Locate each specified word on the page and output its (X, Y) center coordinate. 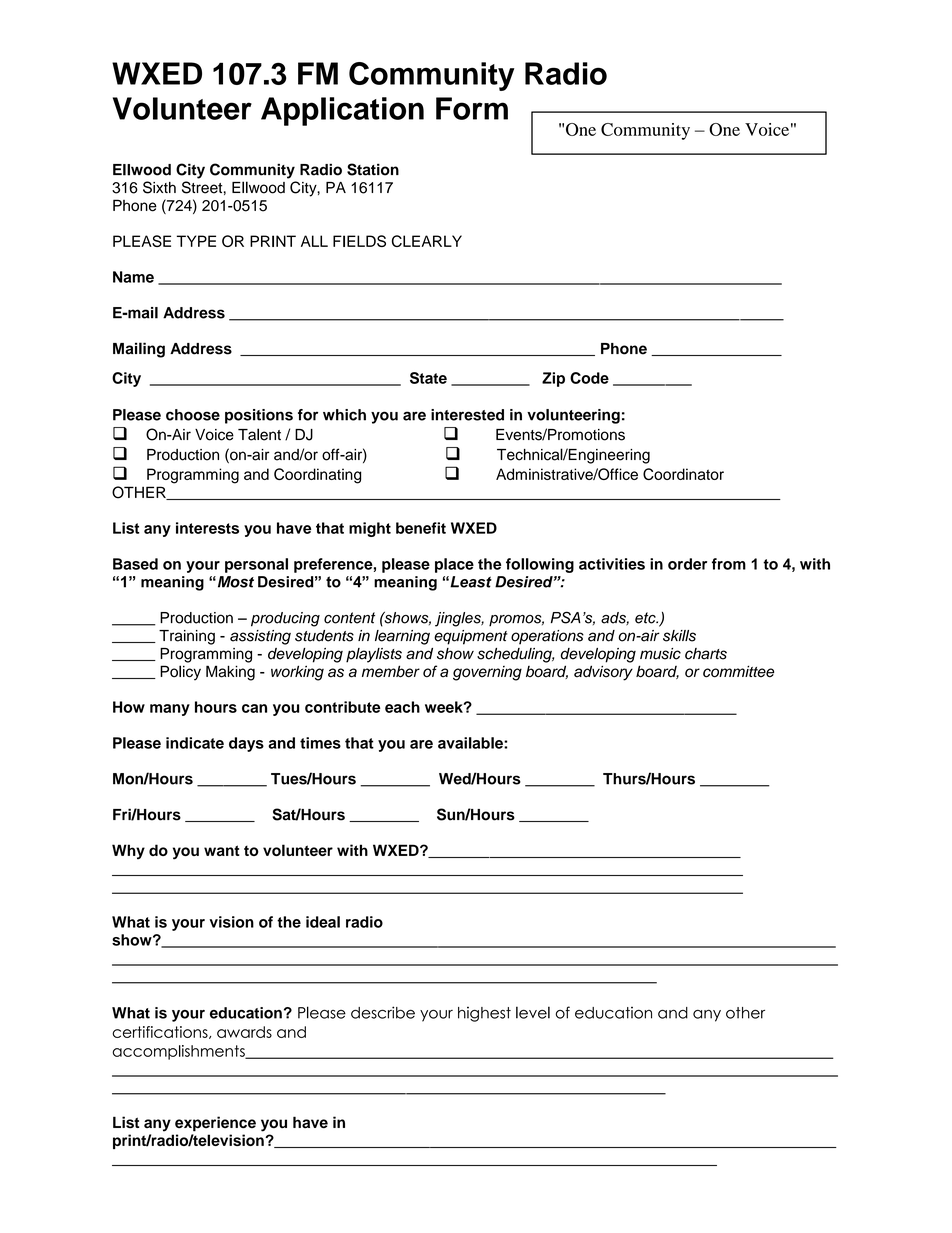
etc (646, 618)
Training (187, 637)
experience (215, 1124)
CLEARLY (427, 241)
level (533, 1012)
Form (472, 108)
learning (402, 637)
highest (484, 1014)
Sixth (159, 187)
